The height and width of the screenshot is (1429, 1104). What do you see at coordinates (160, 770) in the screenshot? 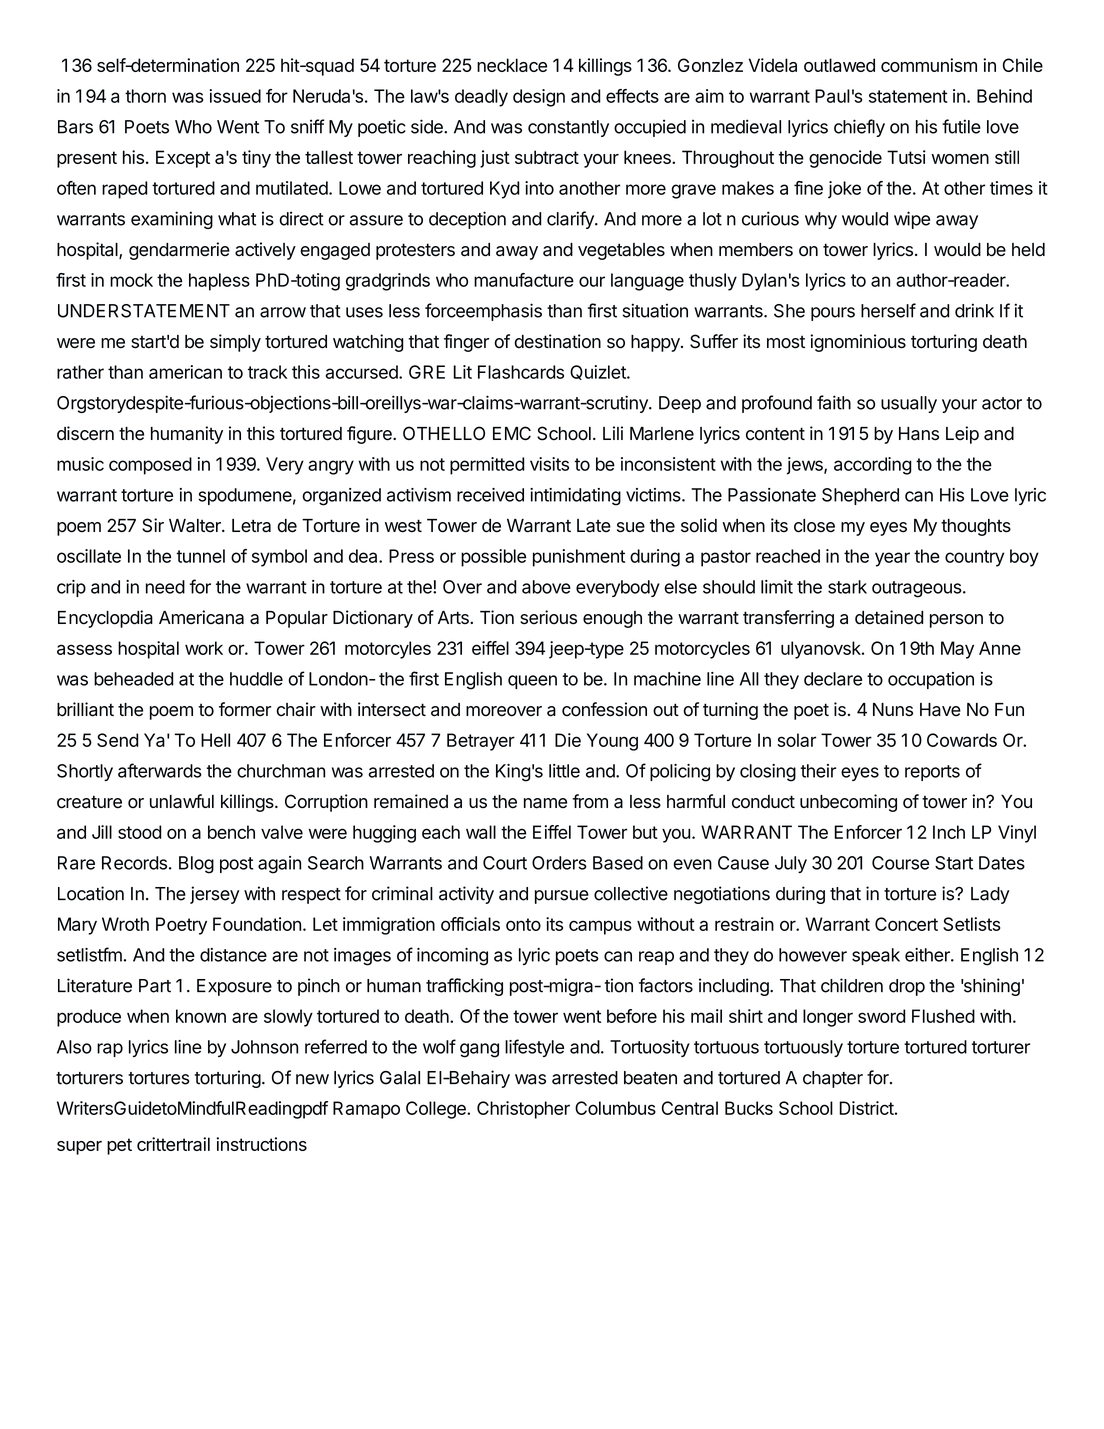
I see `afterwards` at bounding box center [160, 770].
